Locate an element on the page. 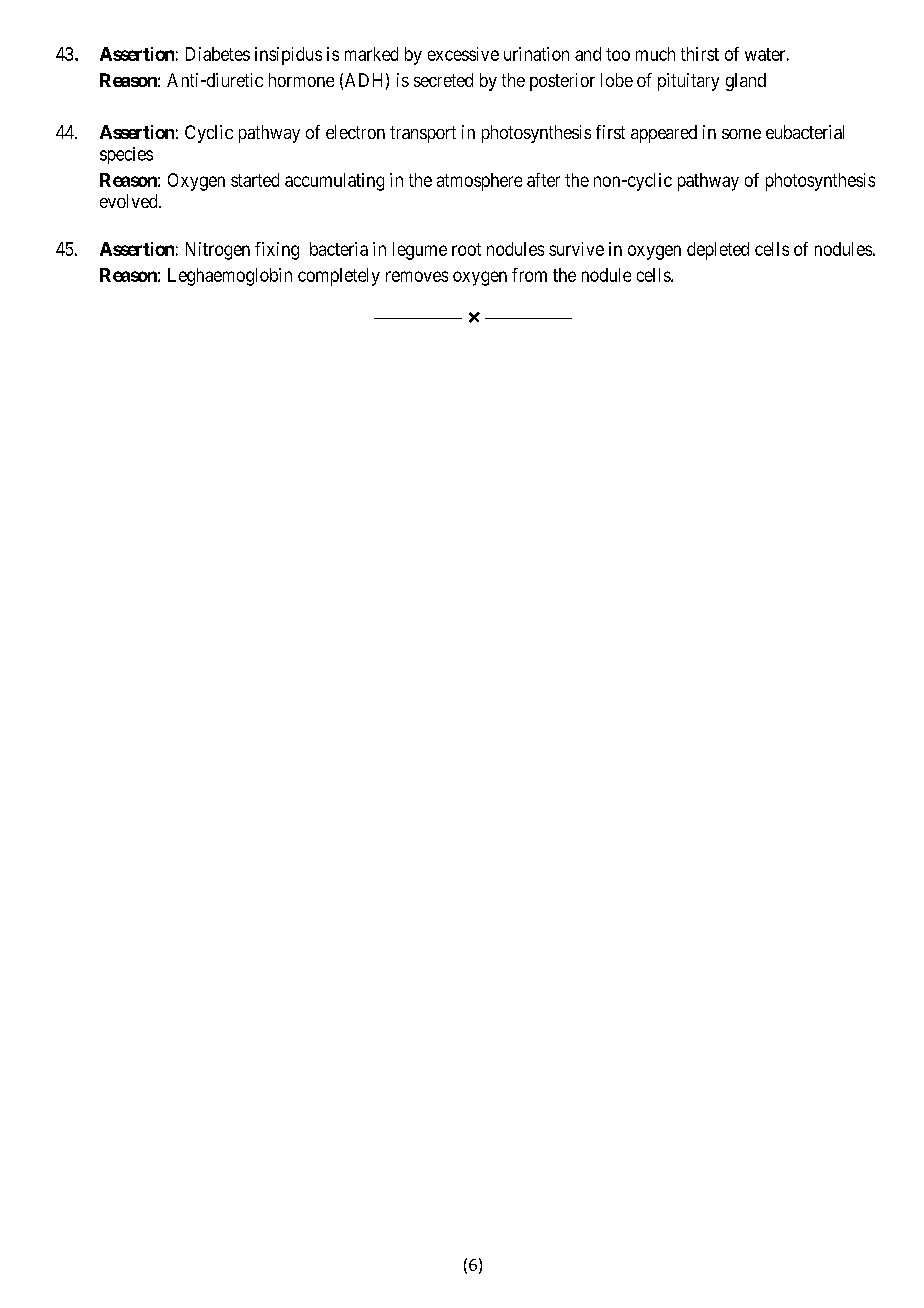 Image resolution: width=924 pixels, height=1308 pixels. evolved is located at coordinates (130, 201).
